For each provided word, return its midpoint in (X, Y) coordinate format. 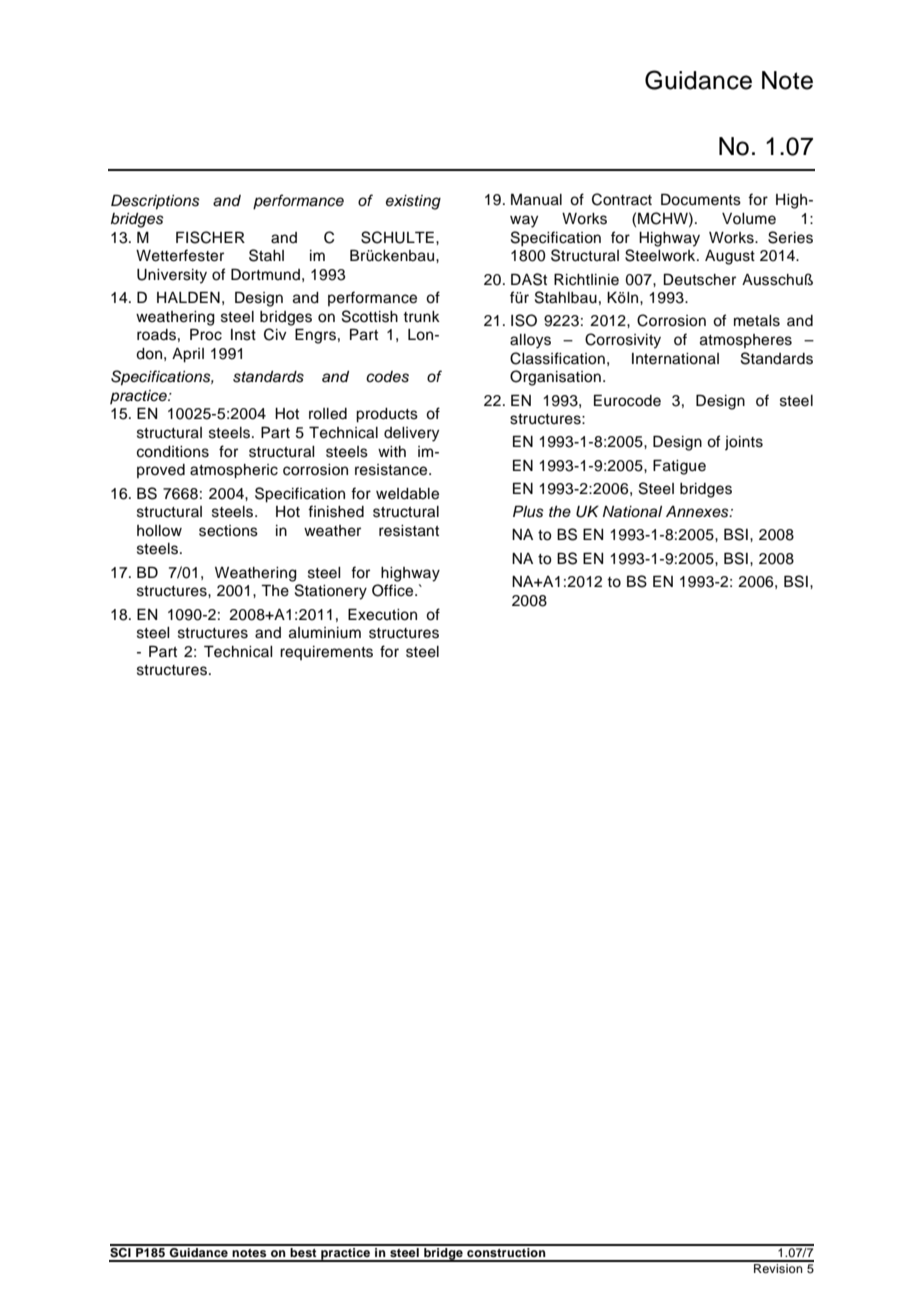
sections (228, 531)
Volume (749, 219)
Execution (382, 614)
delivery (411, 434)
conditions (173, 452)
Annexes (698, 512)
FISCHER (210, 237)
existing (413, 202)
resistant (409, 531)
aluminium (325, 633)
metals (757, 321)
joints (744, 443)
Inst (243, 335)
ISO (524, 320)
